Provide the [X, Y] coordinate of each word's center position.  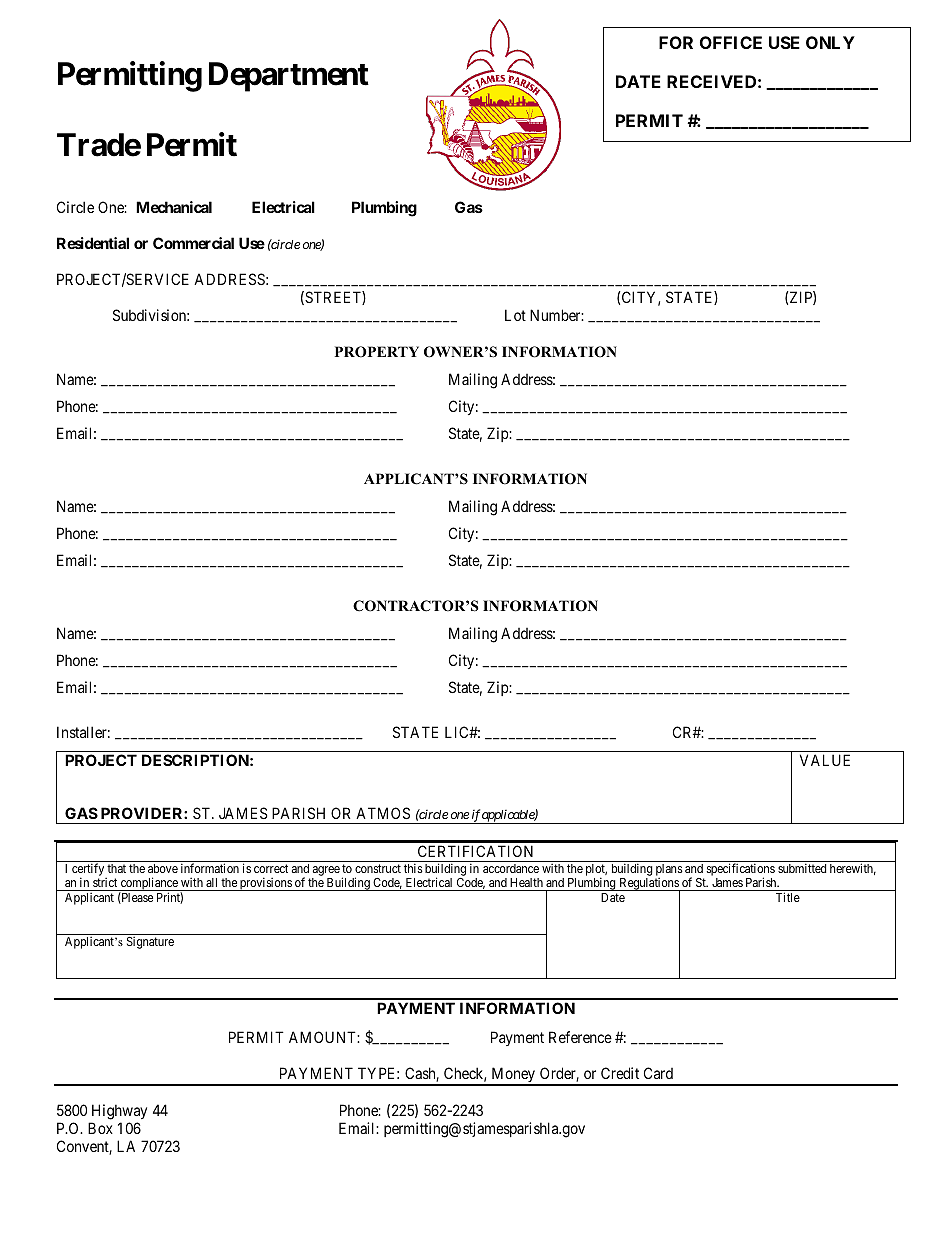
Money [513, 1076]
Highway [118, 1113]
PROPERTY [377, 352]
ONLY [830, 42]
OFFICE [731, 42]
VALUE [825, 760]
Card [658, 1073]
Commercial [193, 243]
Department [289, 77]
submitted [802, 868]
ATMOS [383, 813]
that [116, 868]
